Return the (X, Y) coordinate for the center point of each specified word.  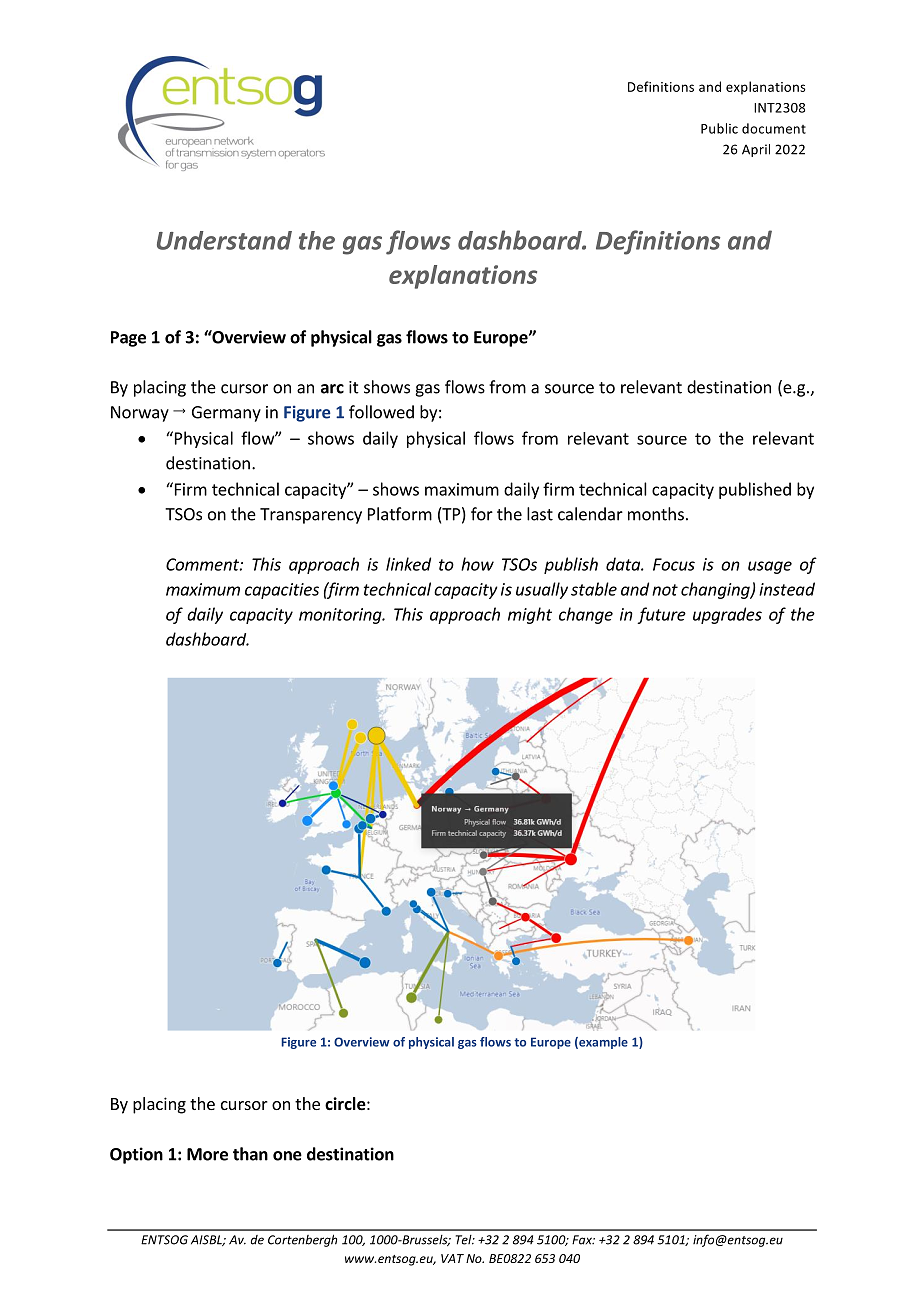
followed (381, 412)
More (207, 1154)
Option (136, 1155)
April (756, 150)
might (530, 615)
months (656, 514)
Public (719, 128)
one (287, 1156)
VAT (452, 1258)
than (250, 1154)
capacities (282, 591)
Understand (224, 240)
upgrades (727, 615)
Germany (226, 414)
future (661, 615)
